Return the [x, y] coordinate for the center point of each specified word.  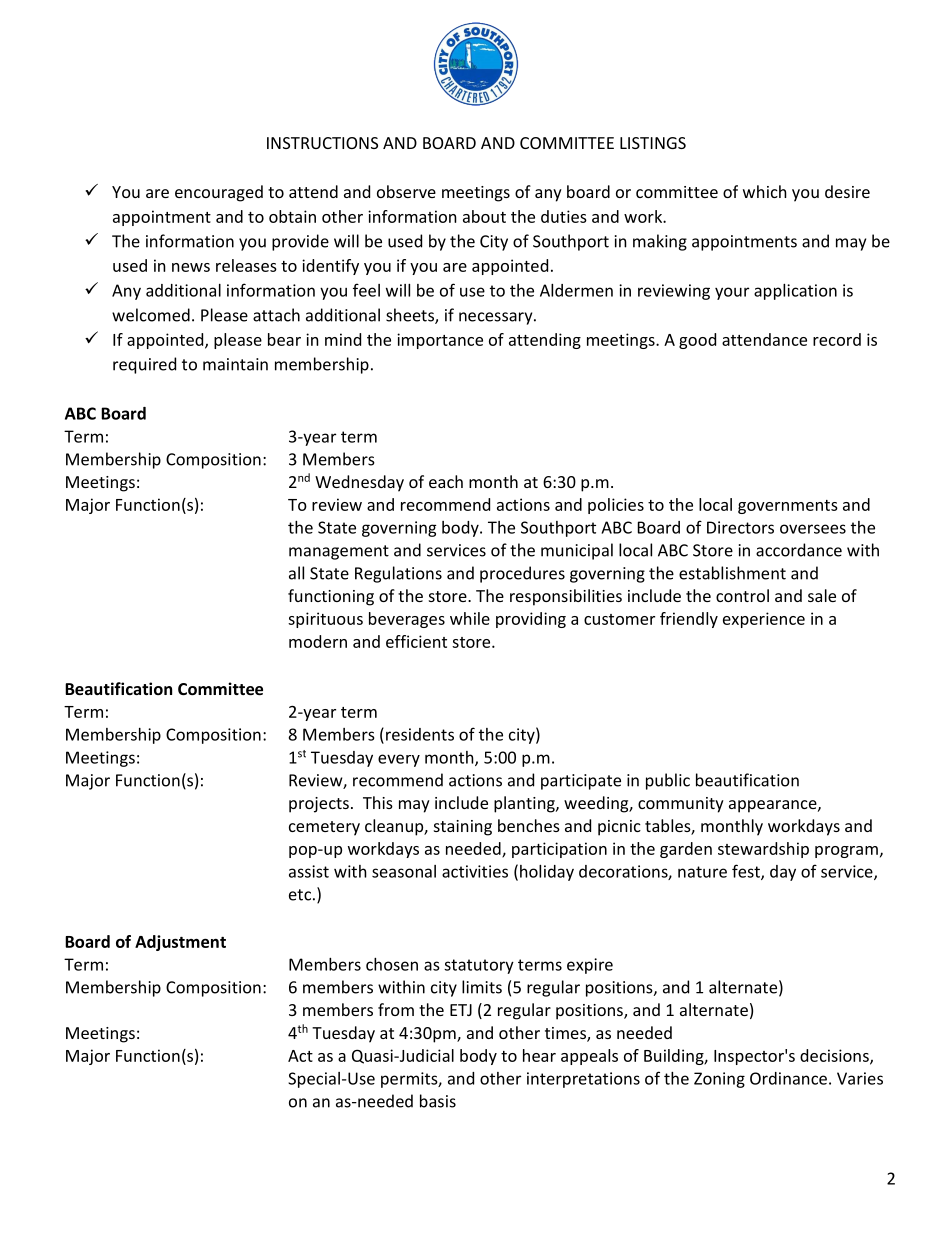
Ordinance [788, 1078]
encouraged [219, 193]
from [396, 1009]
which [765, 191]
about [484, 216]
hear [539, 1055]
